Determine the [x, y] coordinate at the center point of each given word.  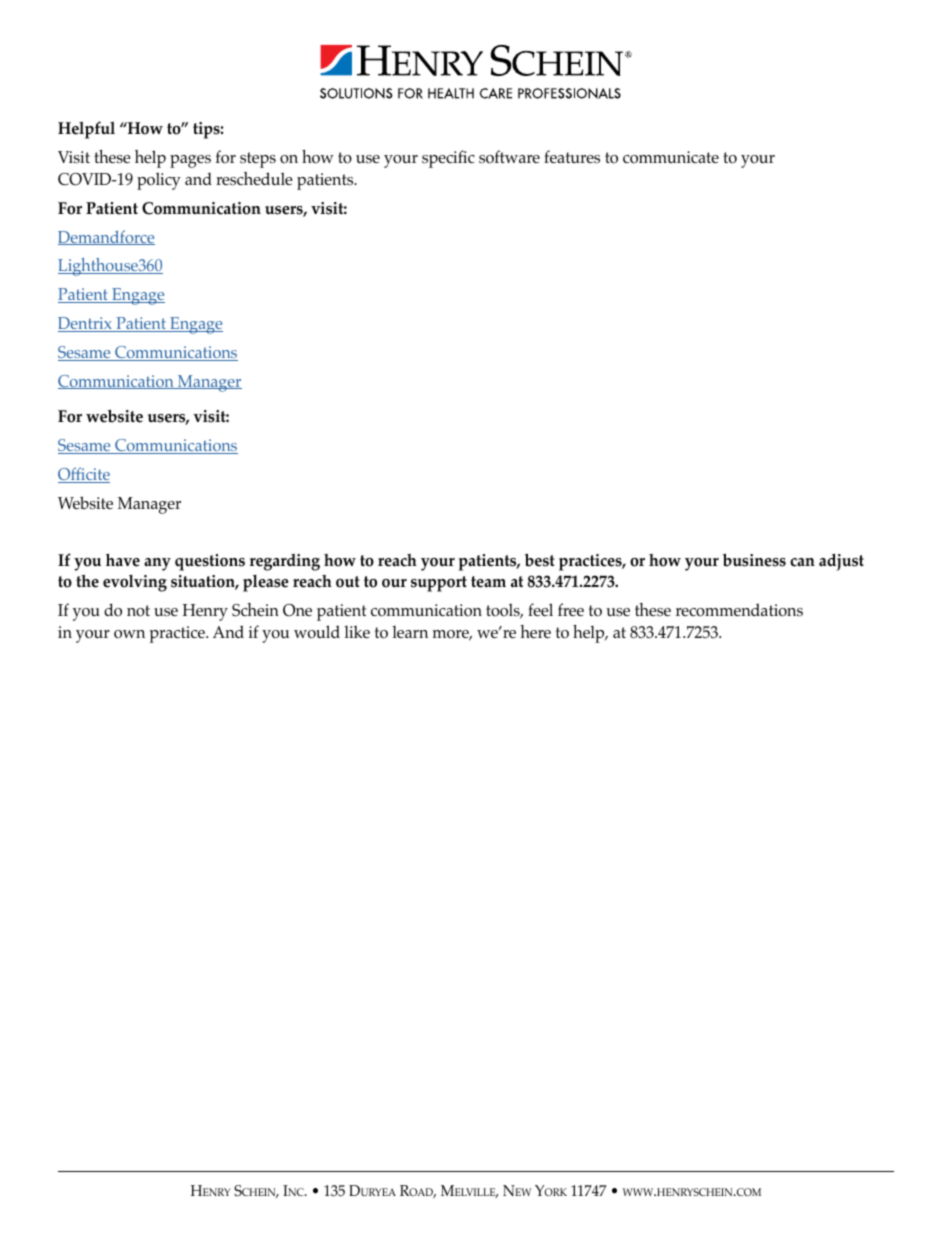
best [540, 560]
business [754, 560]
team [488, 582]
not [138, 611]
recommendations [739, 610]
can [802, 562]
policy [159, 181]
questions [210, 562]
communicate [671, 157]
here [535, 631]
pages [190, 161]
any [157, 564]
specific [448, 159]
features [572, 157]
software [509, 157]
